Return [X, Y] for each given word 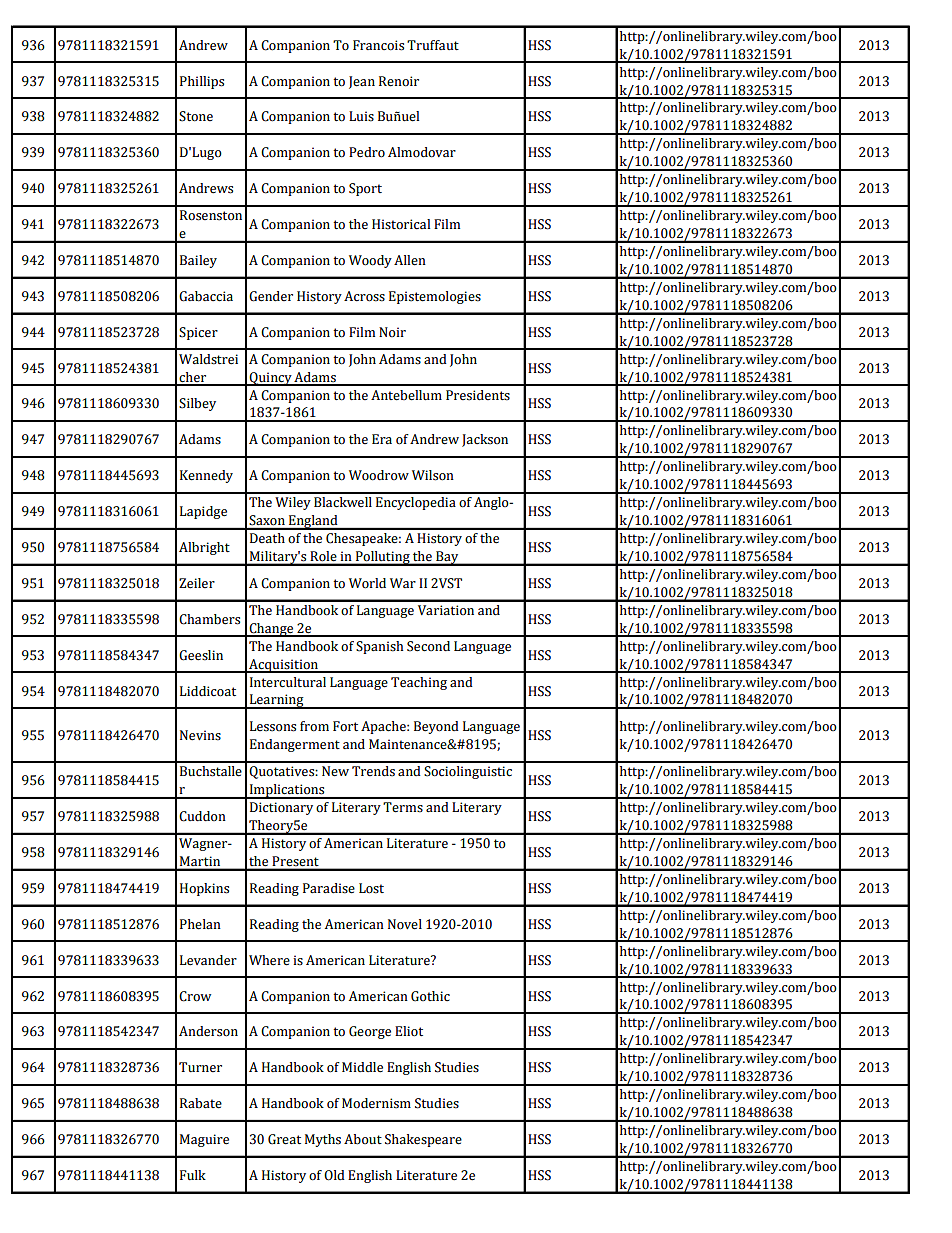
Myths [323, 1140]
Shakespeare [423, 1140]
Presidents [478, 395]
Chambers [209, 619]
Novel [405, 924]
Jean [362, 82]
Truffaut [433, 45]
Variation [446, 610]
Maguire [204, 1140]
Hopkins [204, 889]
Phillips [202, 82]
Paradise [329, 888]
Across [364, 296]
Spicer [198, 333]
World [367, 583]
